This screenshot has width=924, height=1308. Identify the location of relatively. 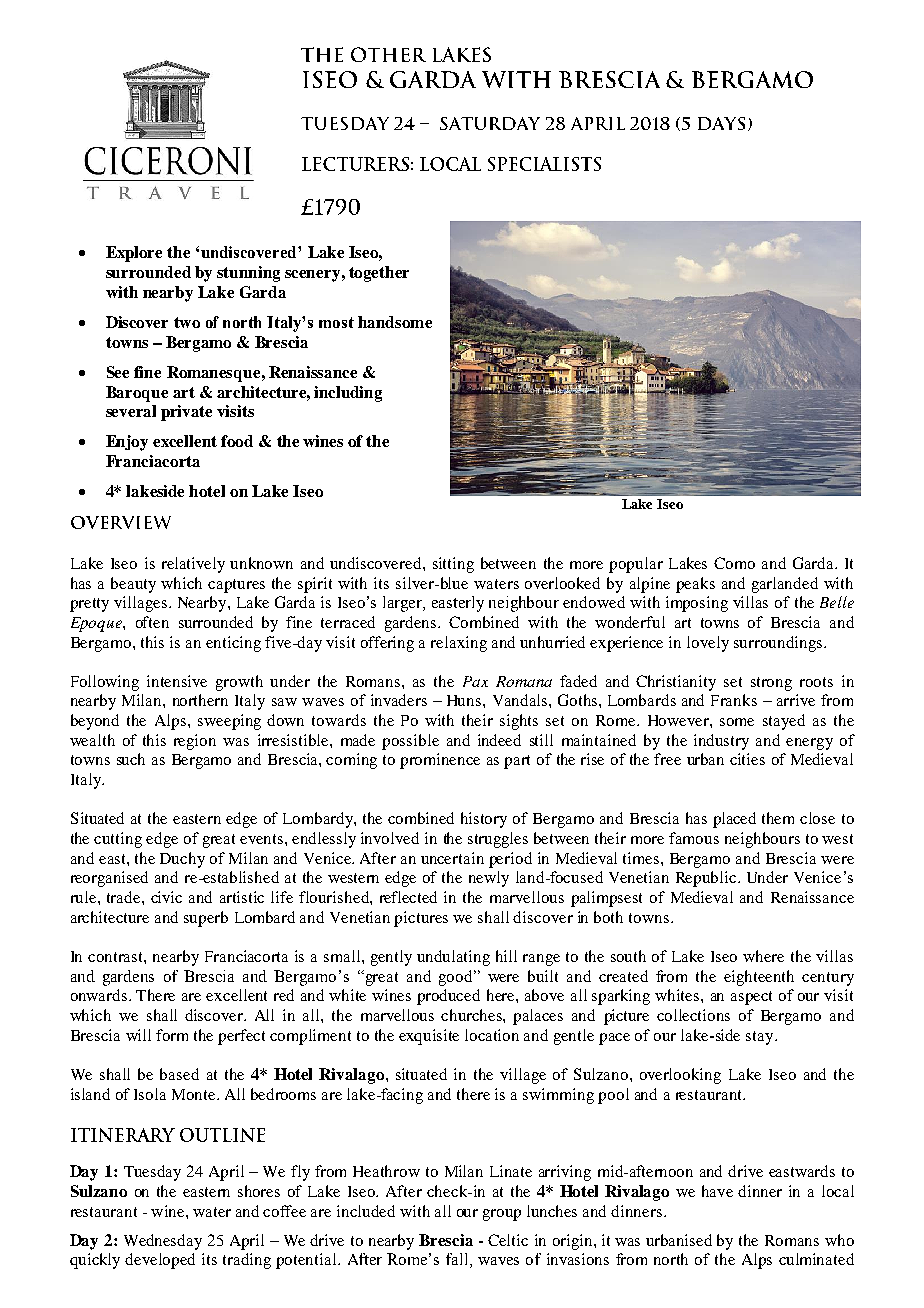
(193, 565).
